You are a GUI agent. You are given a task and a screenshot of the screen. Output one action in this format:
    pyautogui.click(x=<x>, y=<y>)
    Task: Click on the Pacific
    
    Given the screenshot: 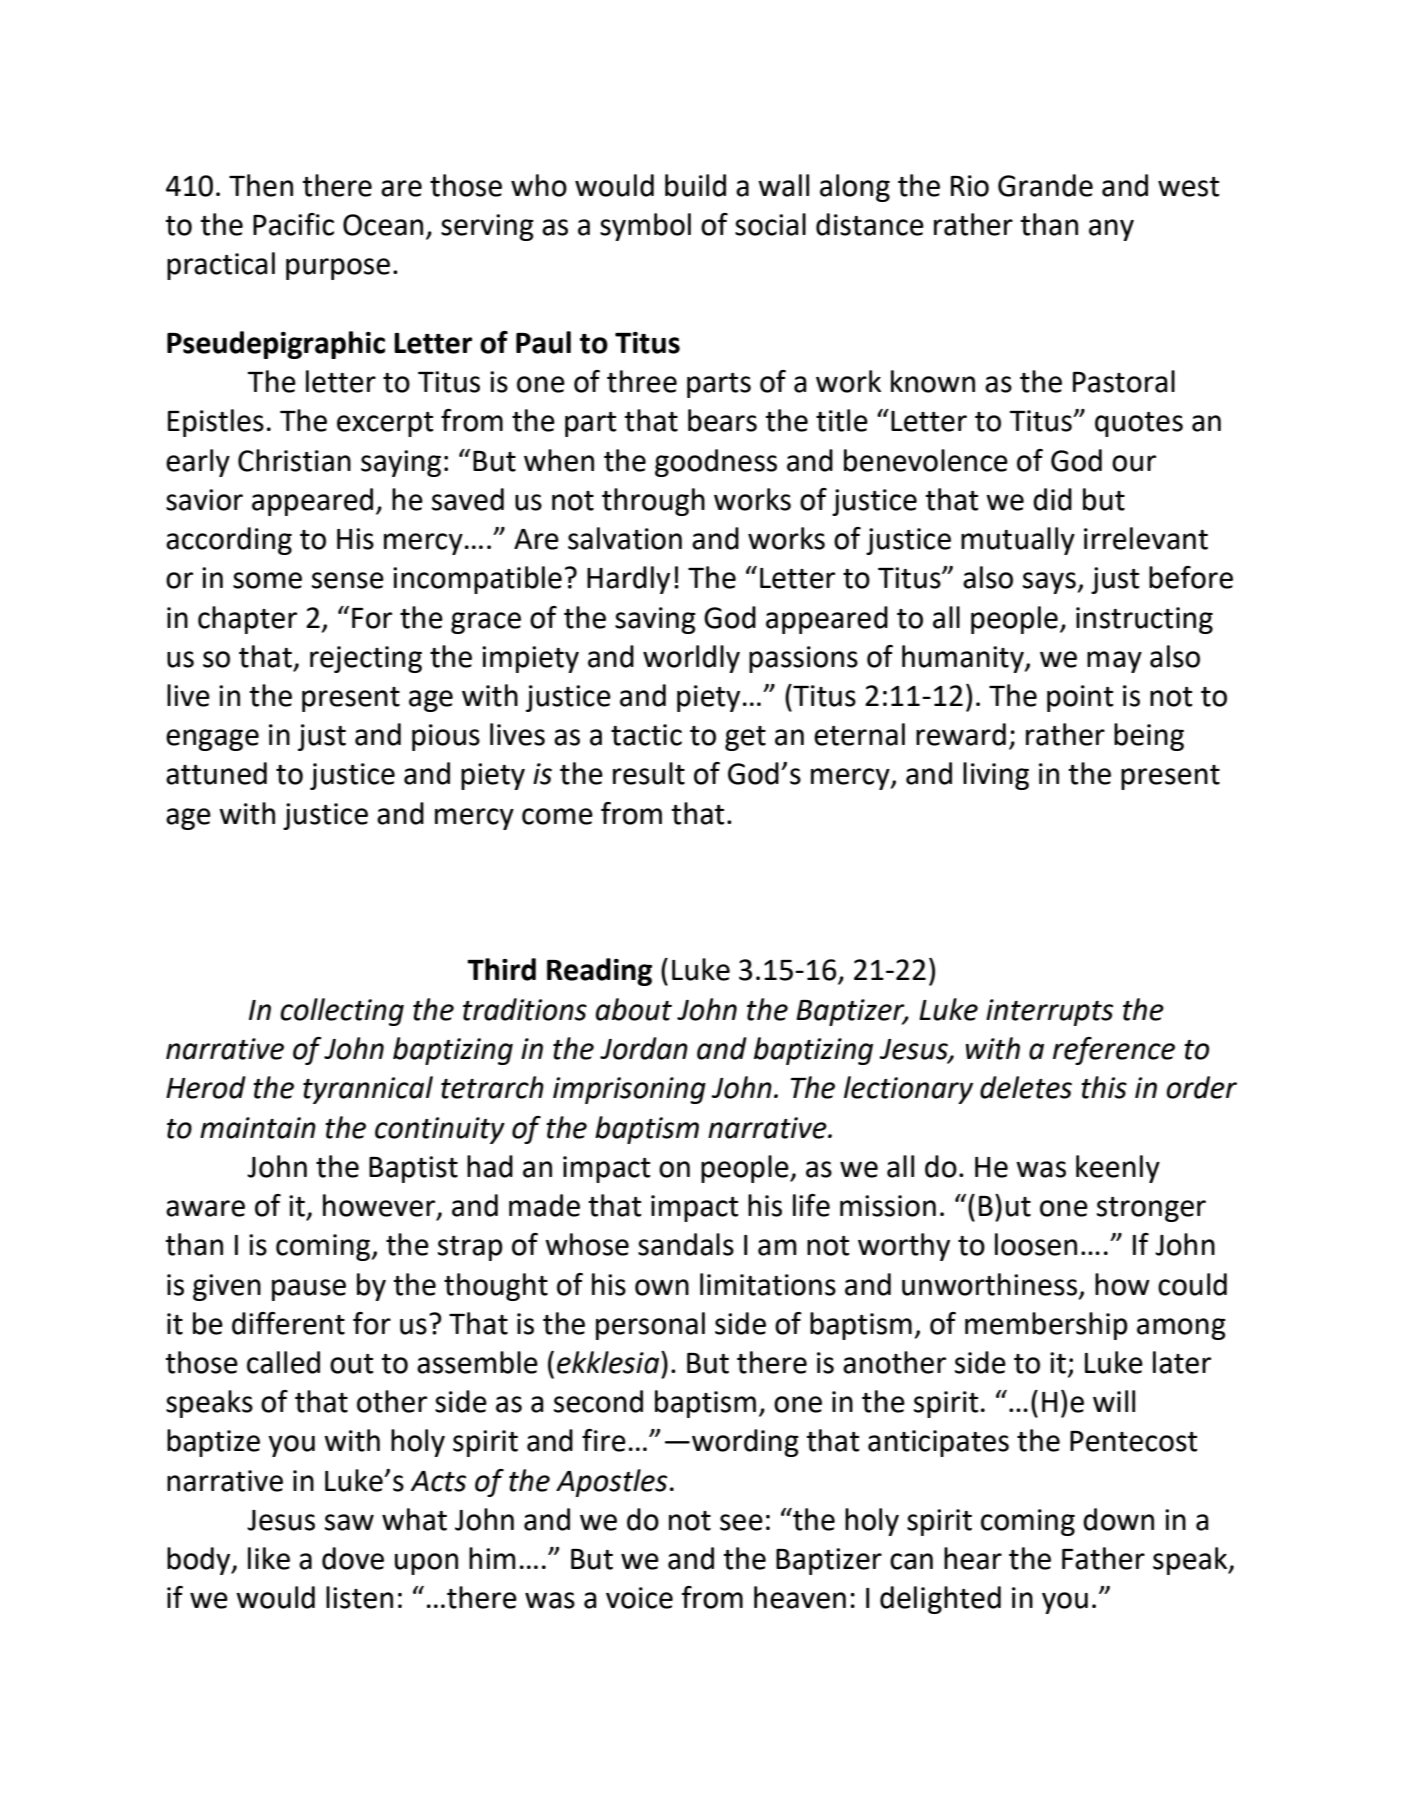 What is the action you would take?
    pyautogui.click(x=293, y=224)
